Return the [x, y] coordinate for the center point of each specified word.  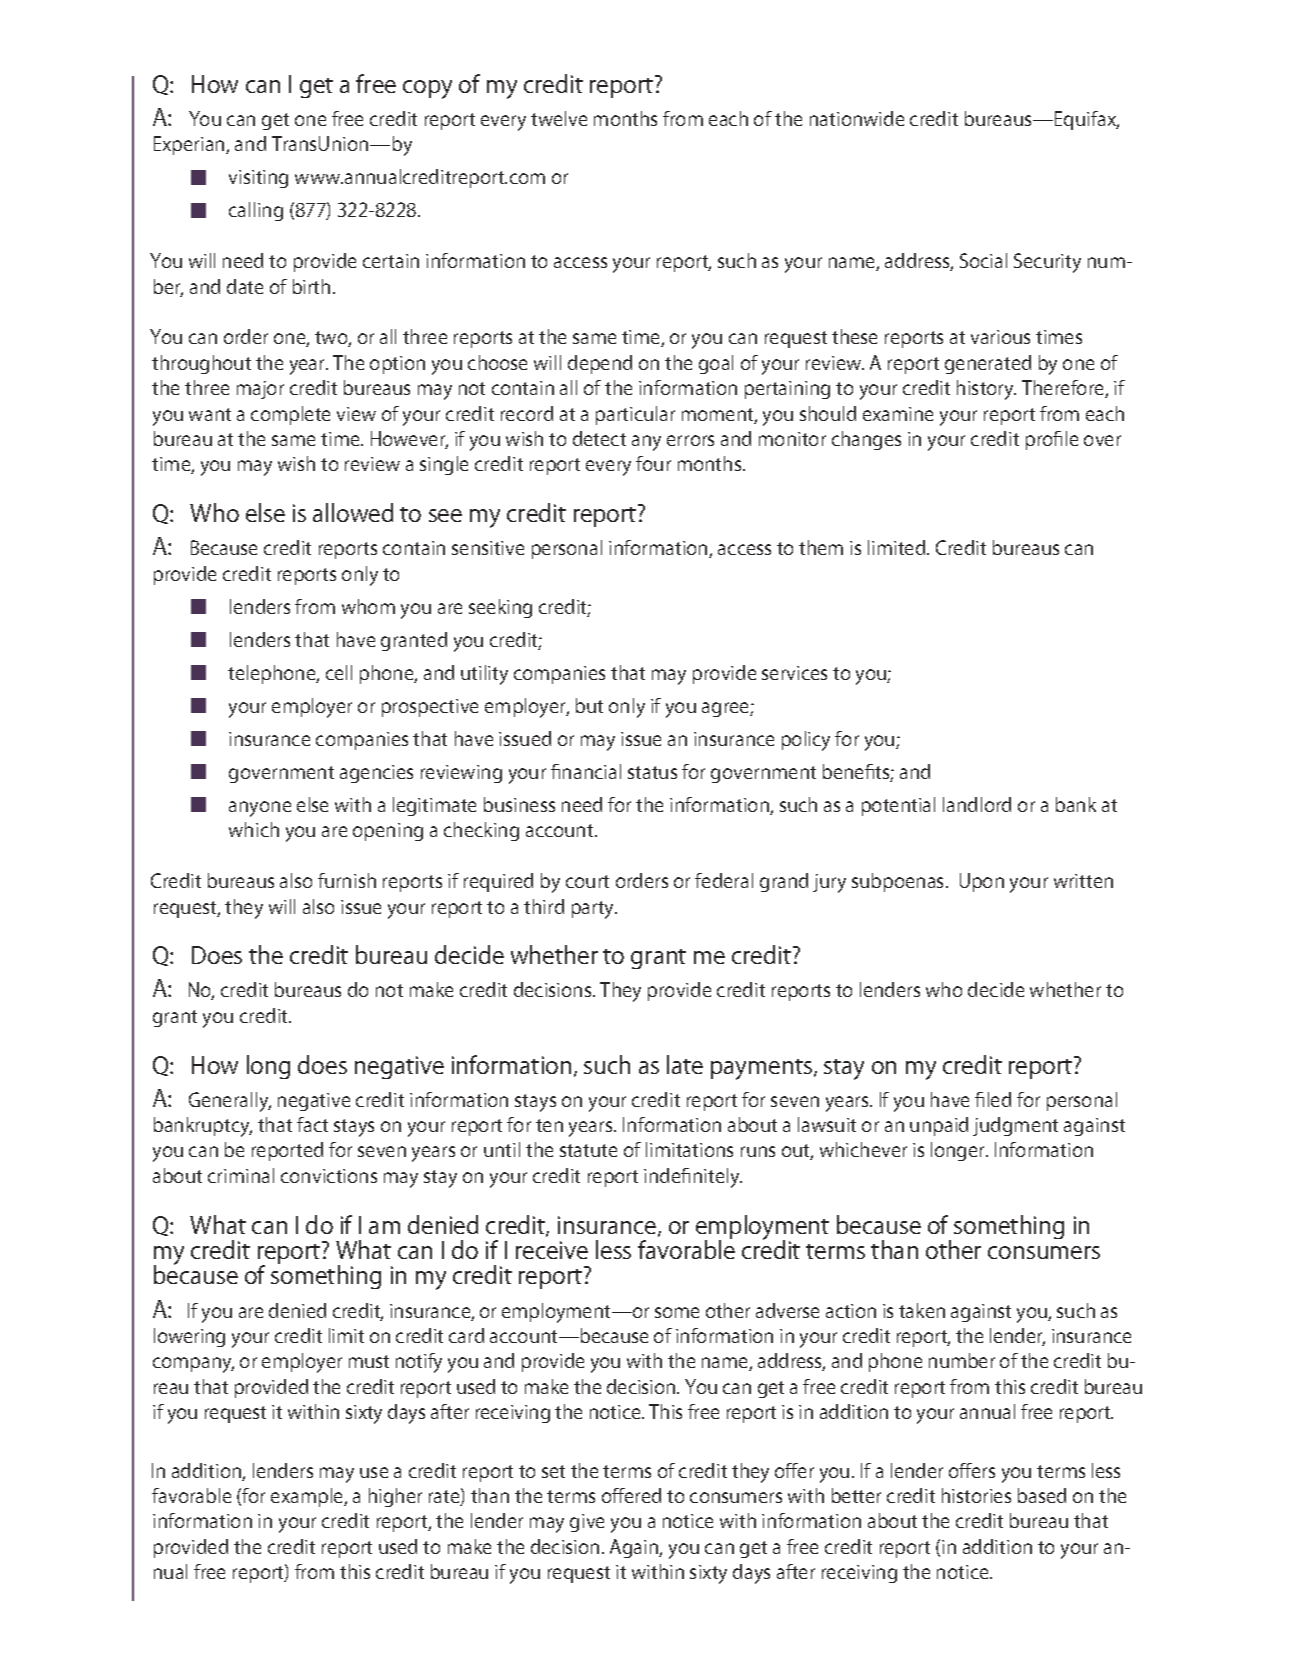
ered [642, 1495]
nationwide [857, 118]
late [685, 1064]
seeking [500, 608]
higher [395, 1497]
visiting [258, 179]
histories [976, 1495]
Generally [230, 1102]
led [999, 1099]
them [821, 547]
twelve [559, 118]
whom [368, 606]
